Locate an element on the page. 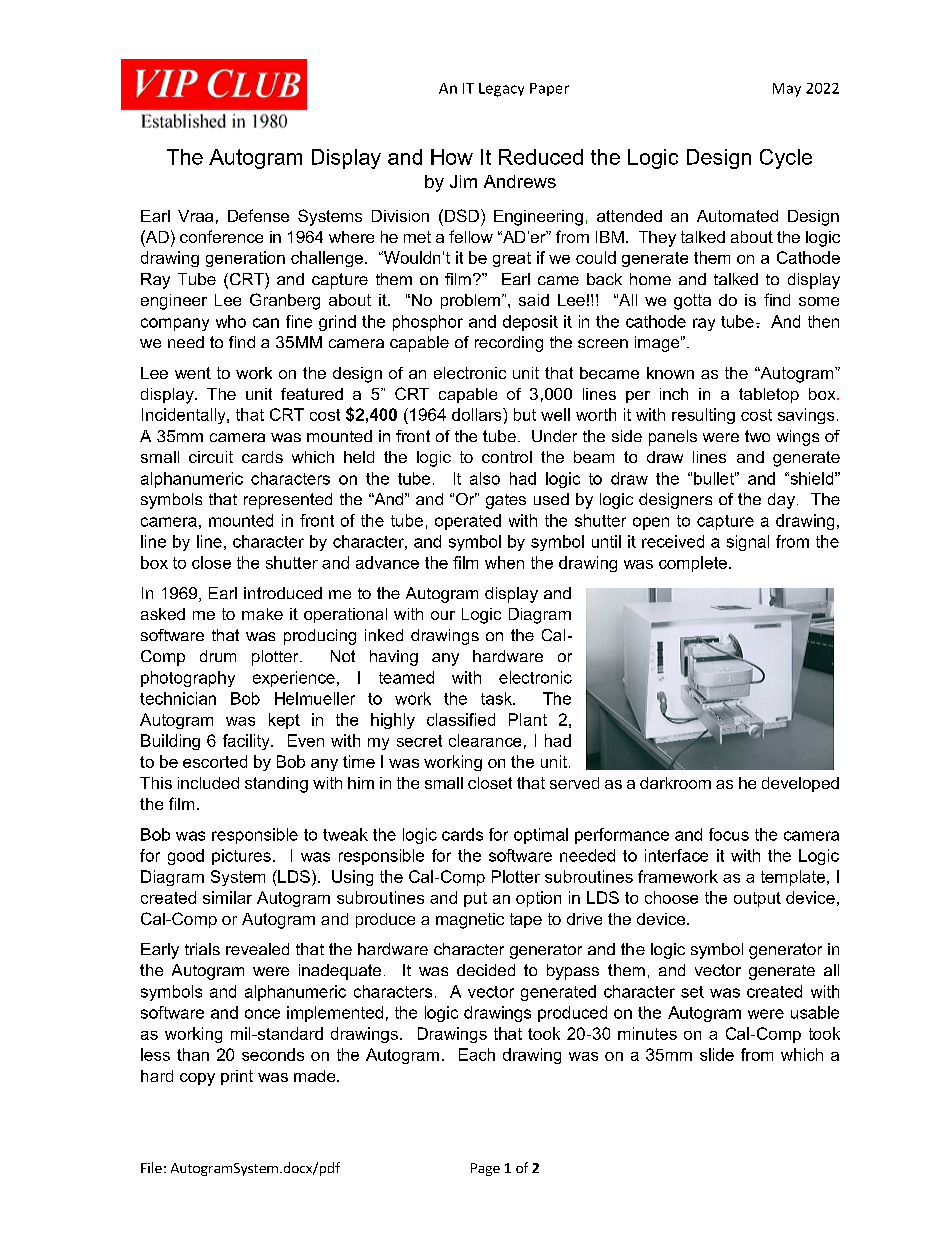  Defense is located at coordinates (258, 215).
